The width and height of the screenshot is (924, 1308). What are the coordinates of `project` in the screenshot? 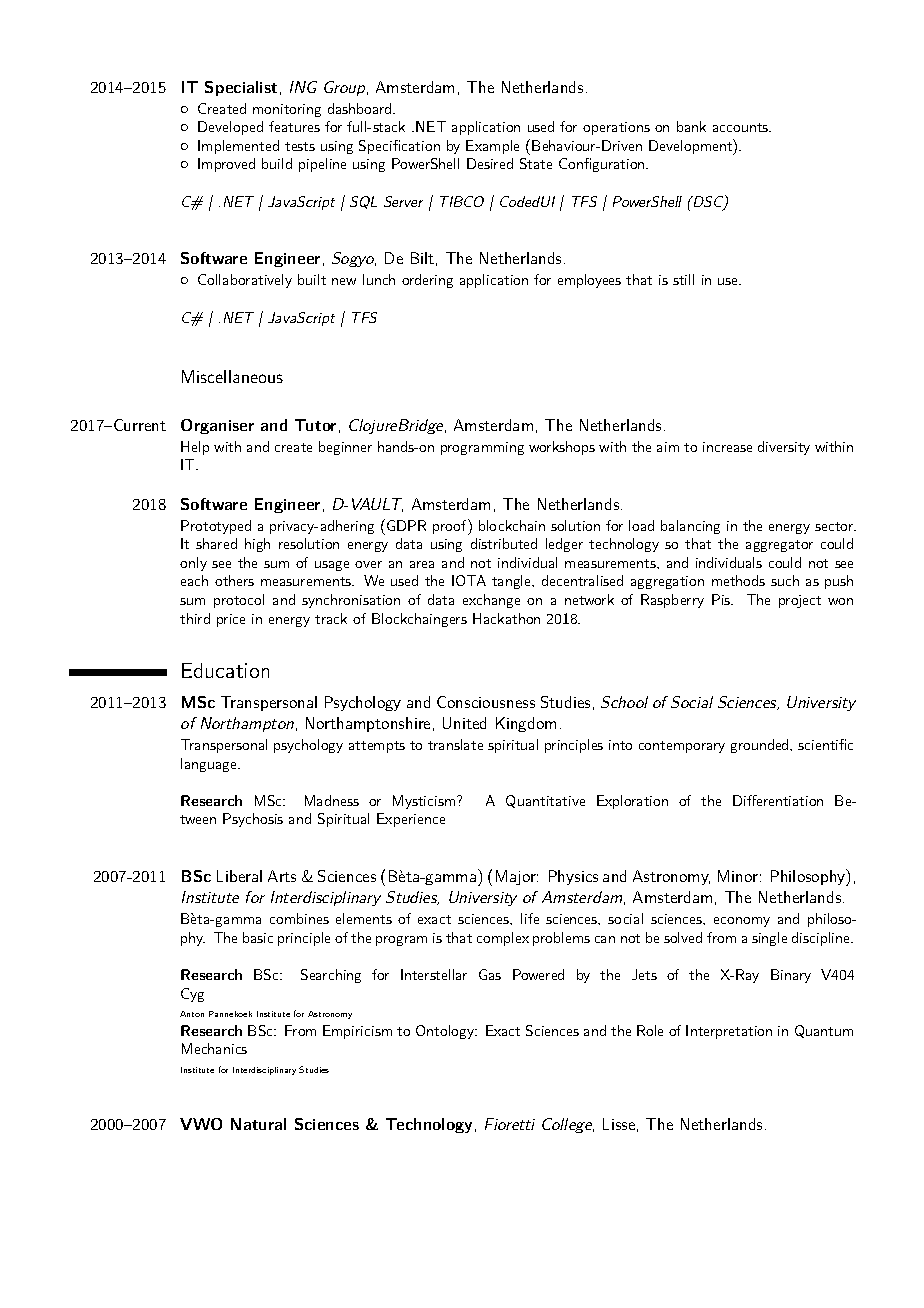 It's located at (800, 601).
